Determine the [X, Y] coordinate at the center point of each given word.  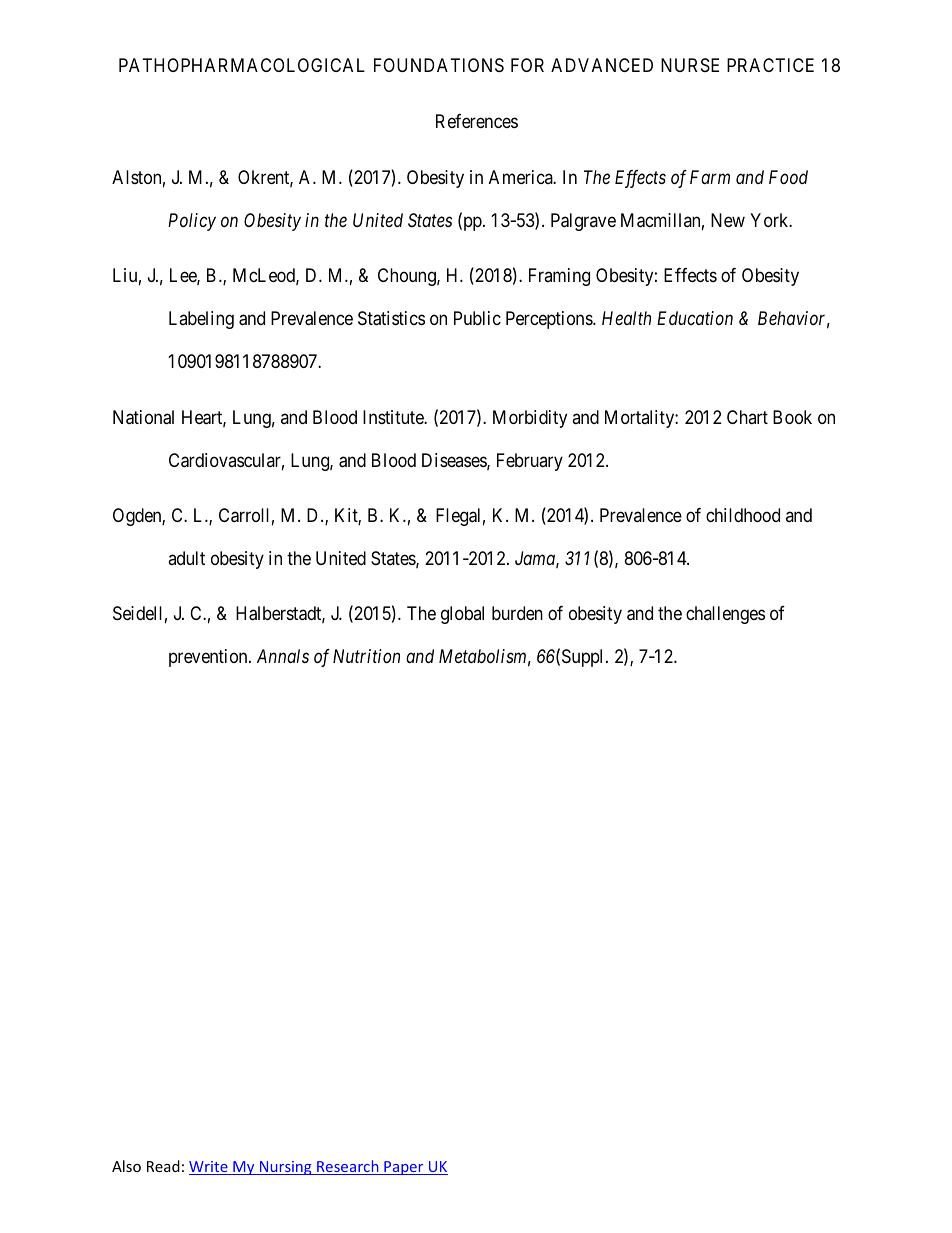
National [143, 417]
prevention [209, 658]
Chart [747, 417]
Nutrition [366, 656]
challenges [725, 615]
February [530, 462]
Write [209, 1168]
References [477, 121]
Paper [404, 1168]
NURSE [690, 65]
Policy [192, 222]
